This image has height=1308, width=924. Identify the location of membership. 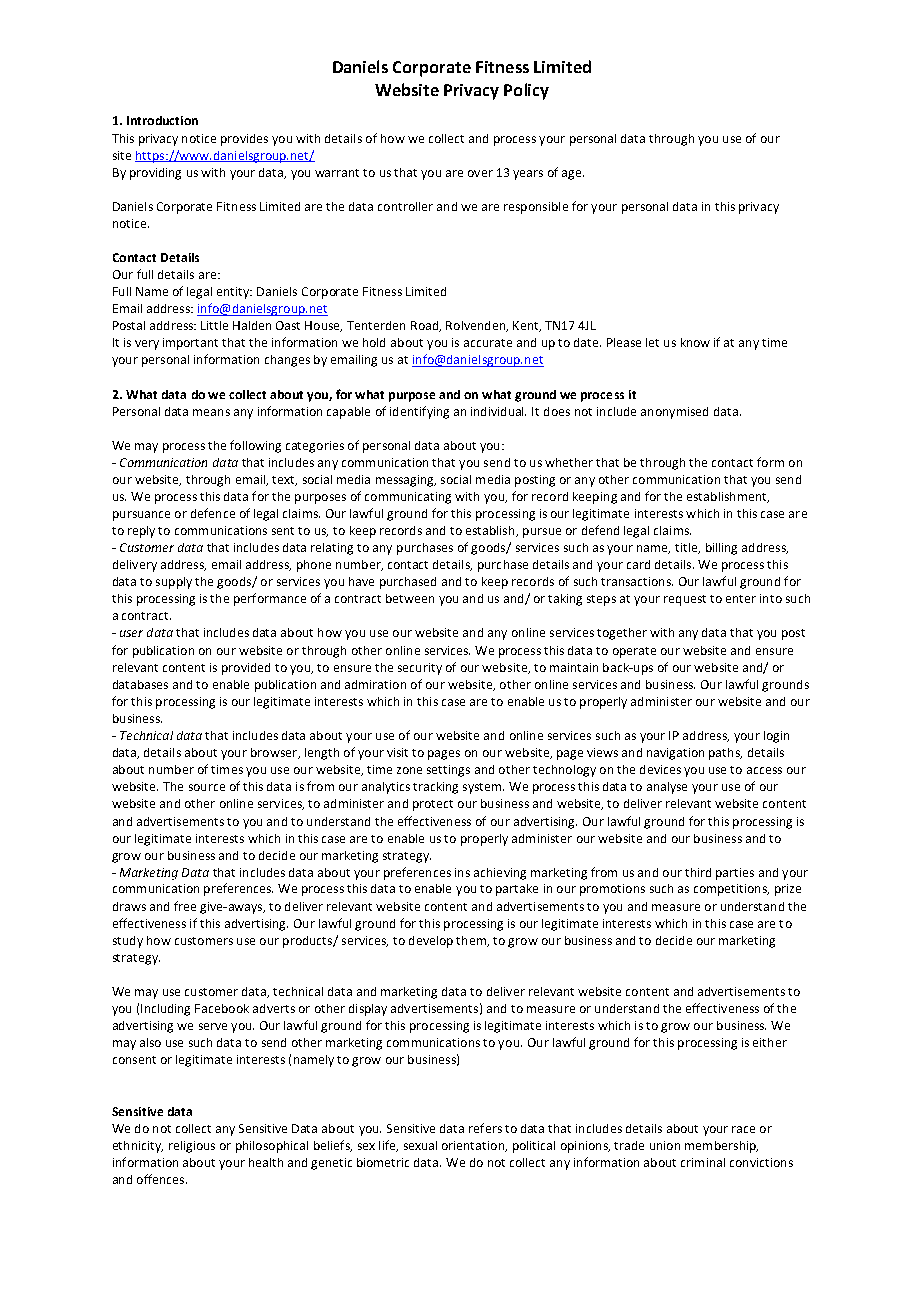
(721, 1147).
